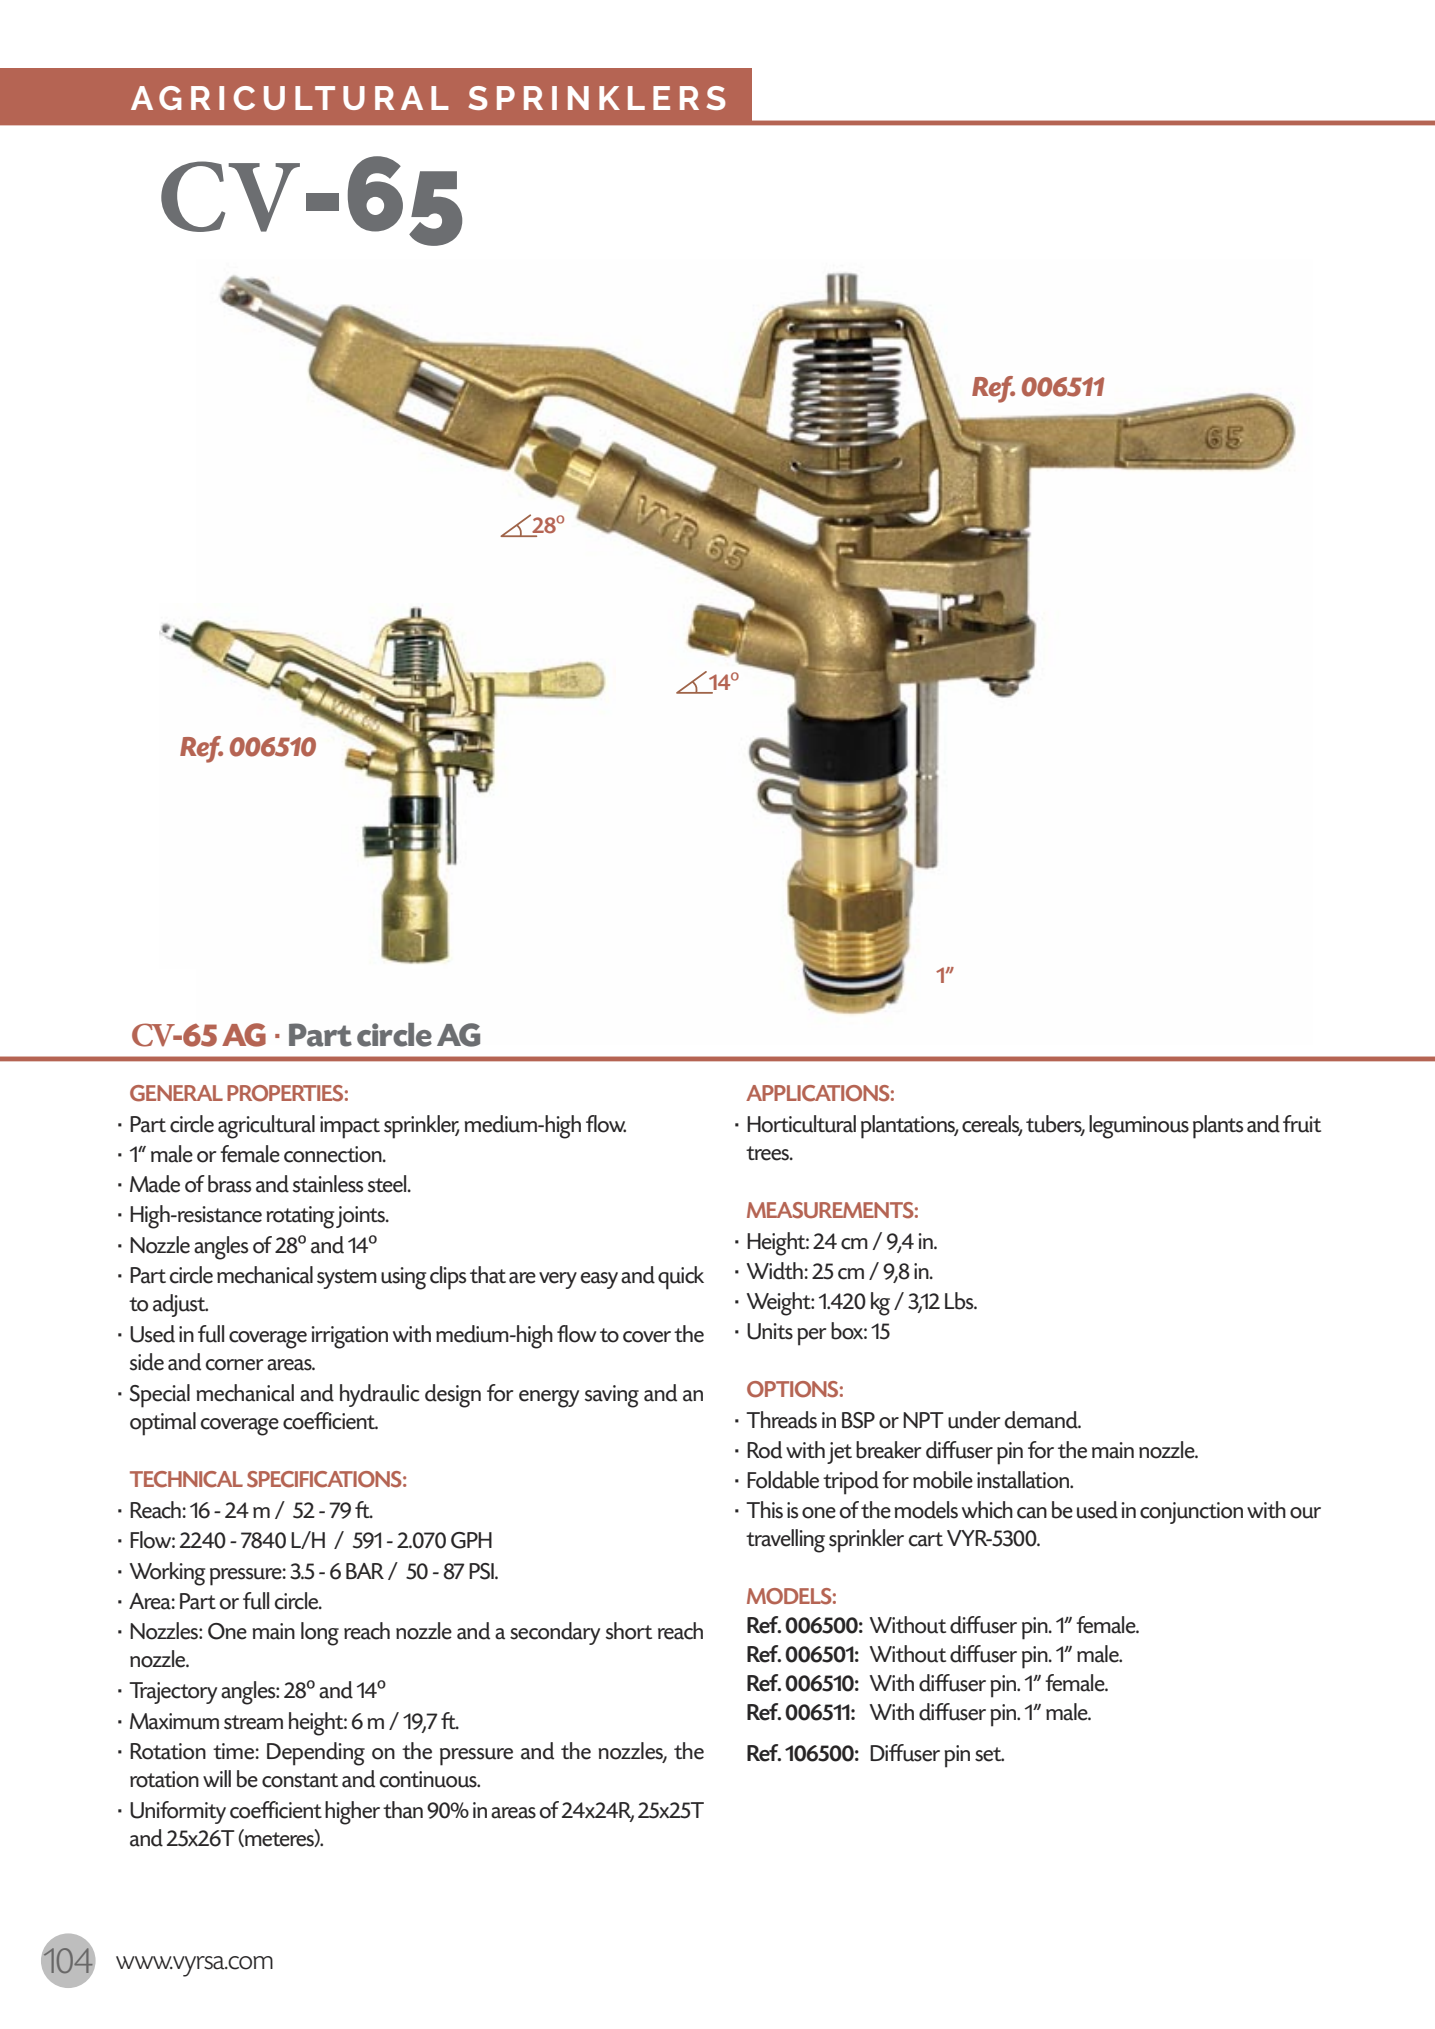 This screenshot has width=1435, height=2029. What do you see at coordinates (785, 1541) in the screenshot?
I see `travelling` at bounding box center [785, 1541].
